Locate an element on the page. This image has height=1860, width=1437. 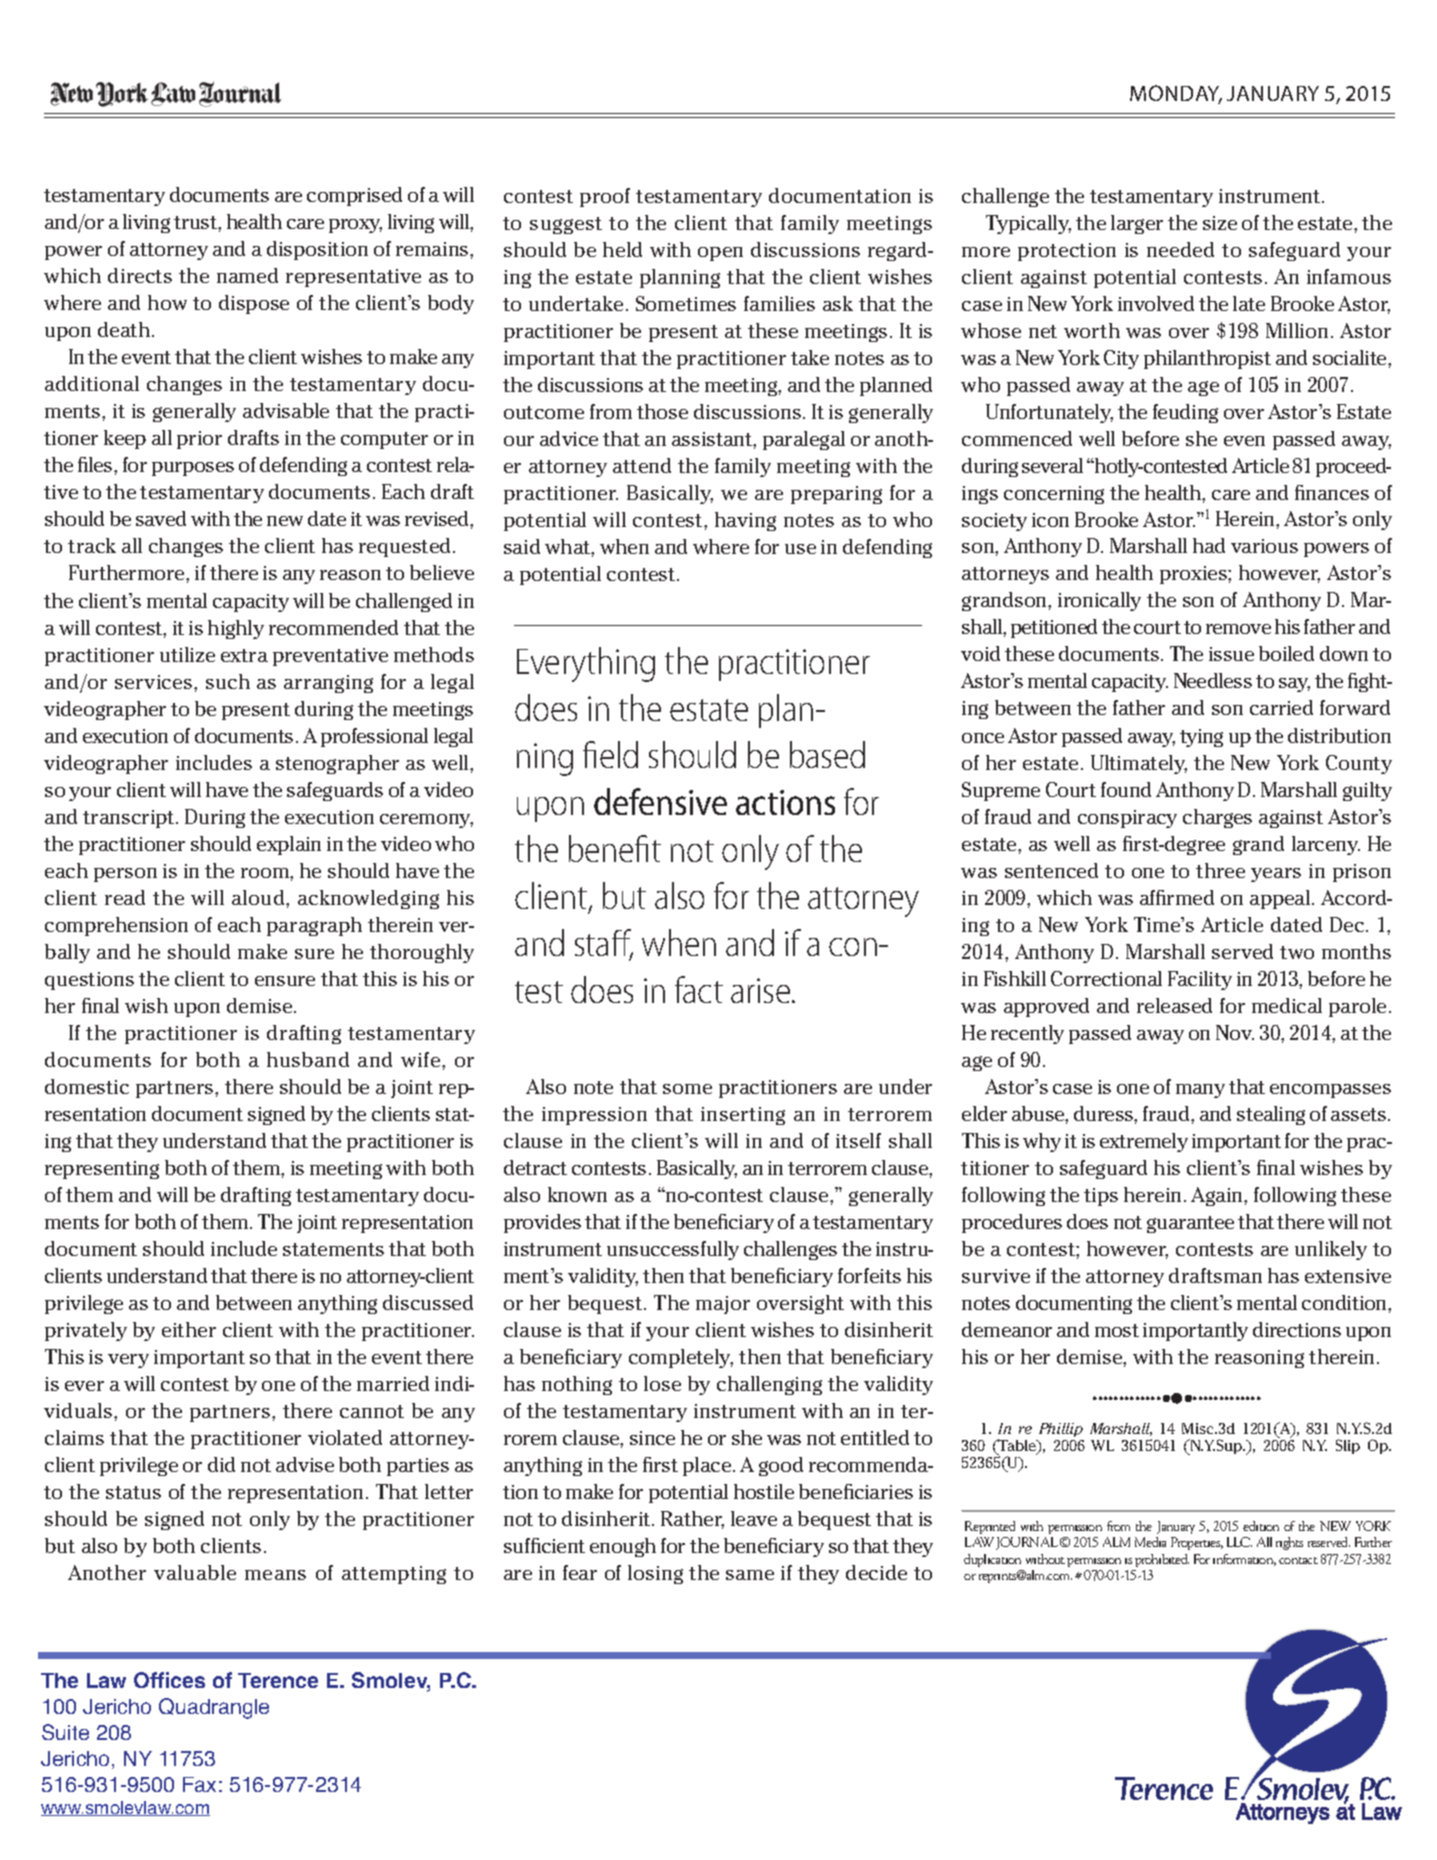
valuable is located at coordinates (195, 1572).
